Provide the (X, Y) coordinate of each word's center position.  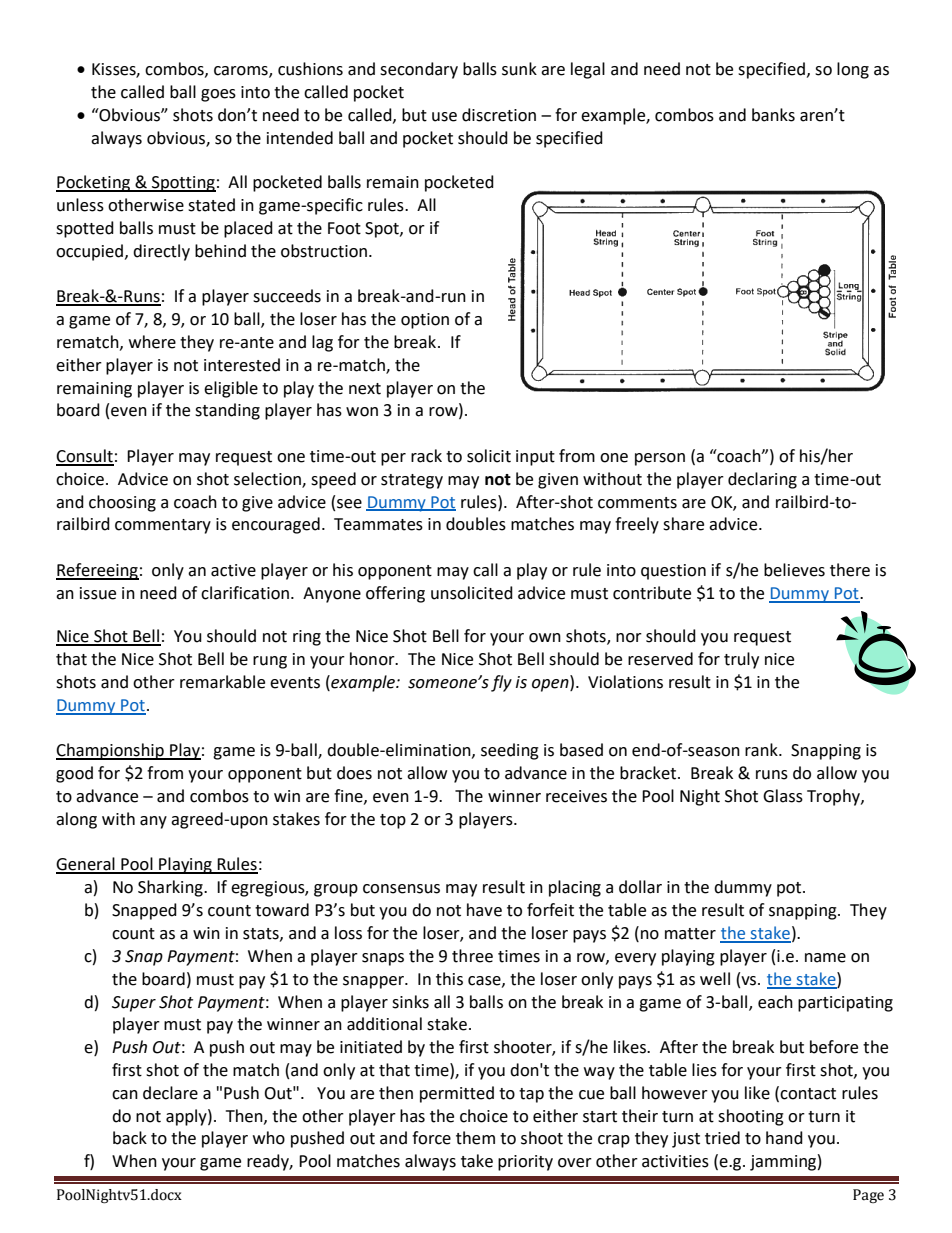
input (535, 458)
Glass (783, 796)
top (393, 821)
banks (773, 115)
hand (784, 1138)
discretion (499, 115)
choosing (122, 503)
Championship (111, 751)
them (475, 1138)
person (660, 459)
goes (218, 95)
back (130, 1138)
